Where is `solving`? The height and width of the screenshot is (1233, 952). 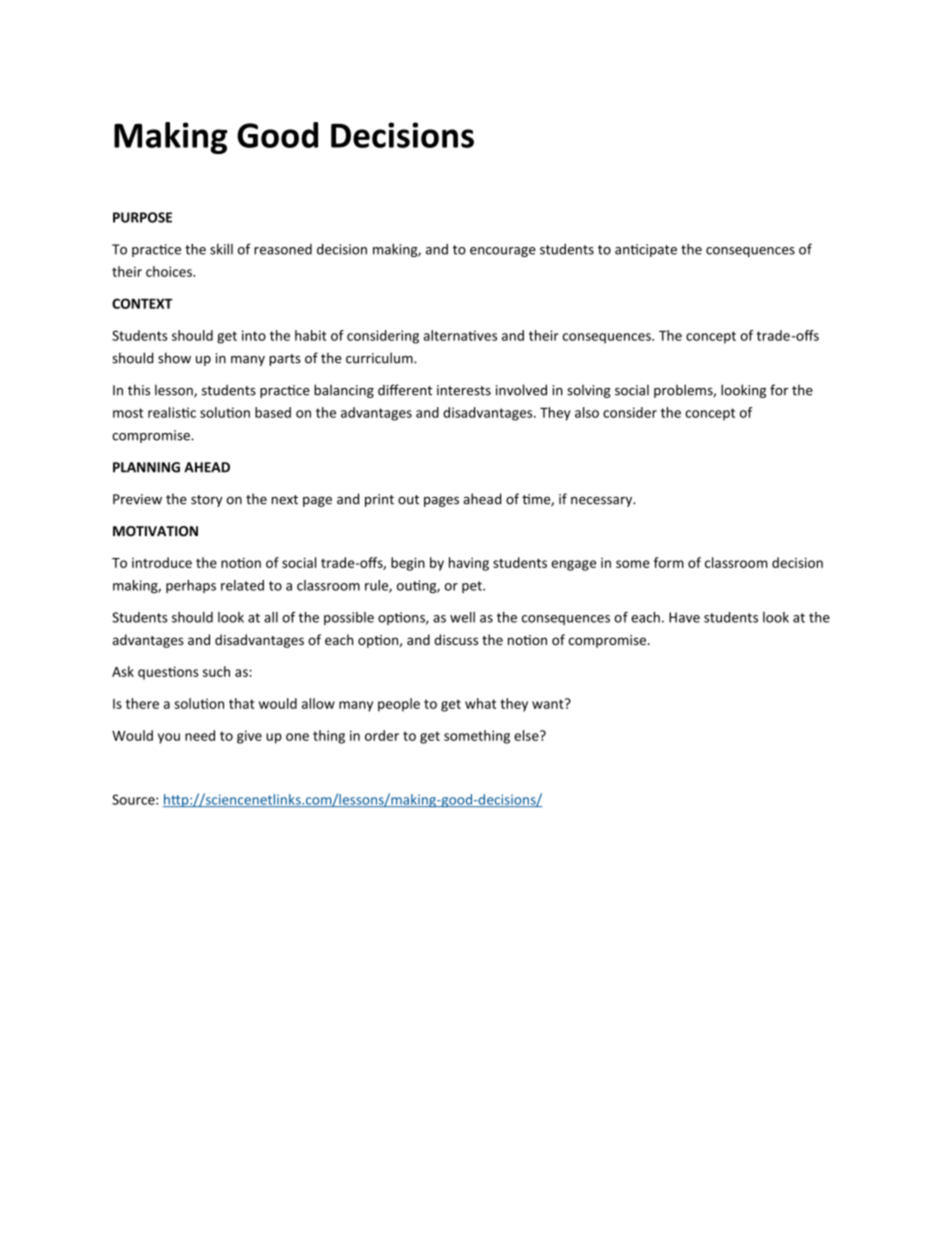 solving is located at coordinates (589, 391).
